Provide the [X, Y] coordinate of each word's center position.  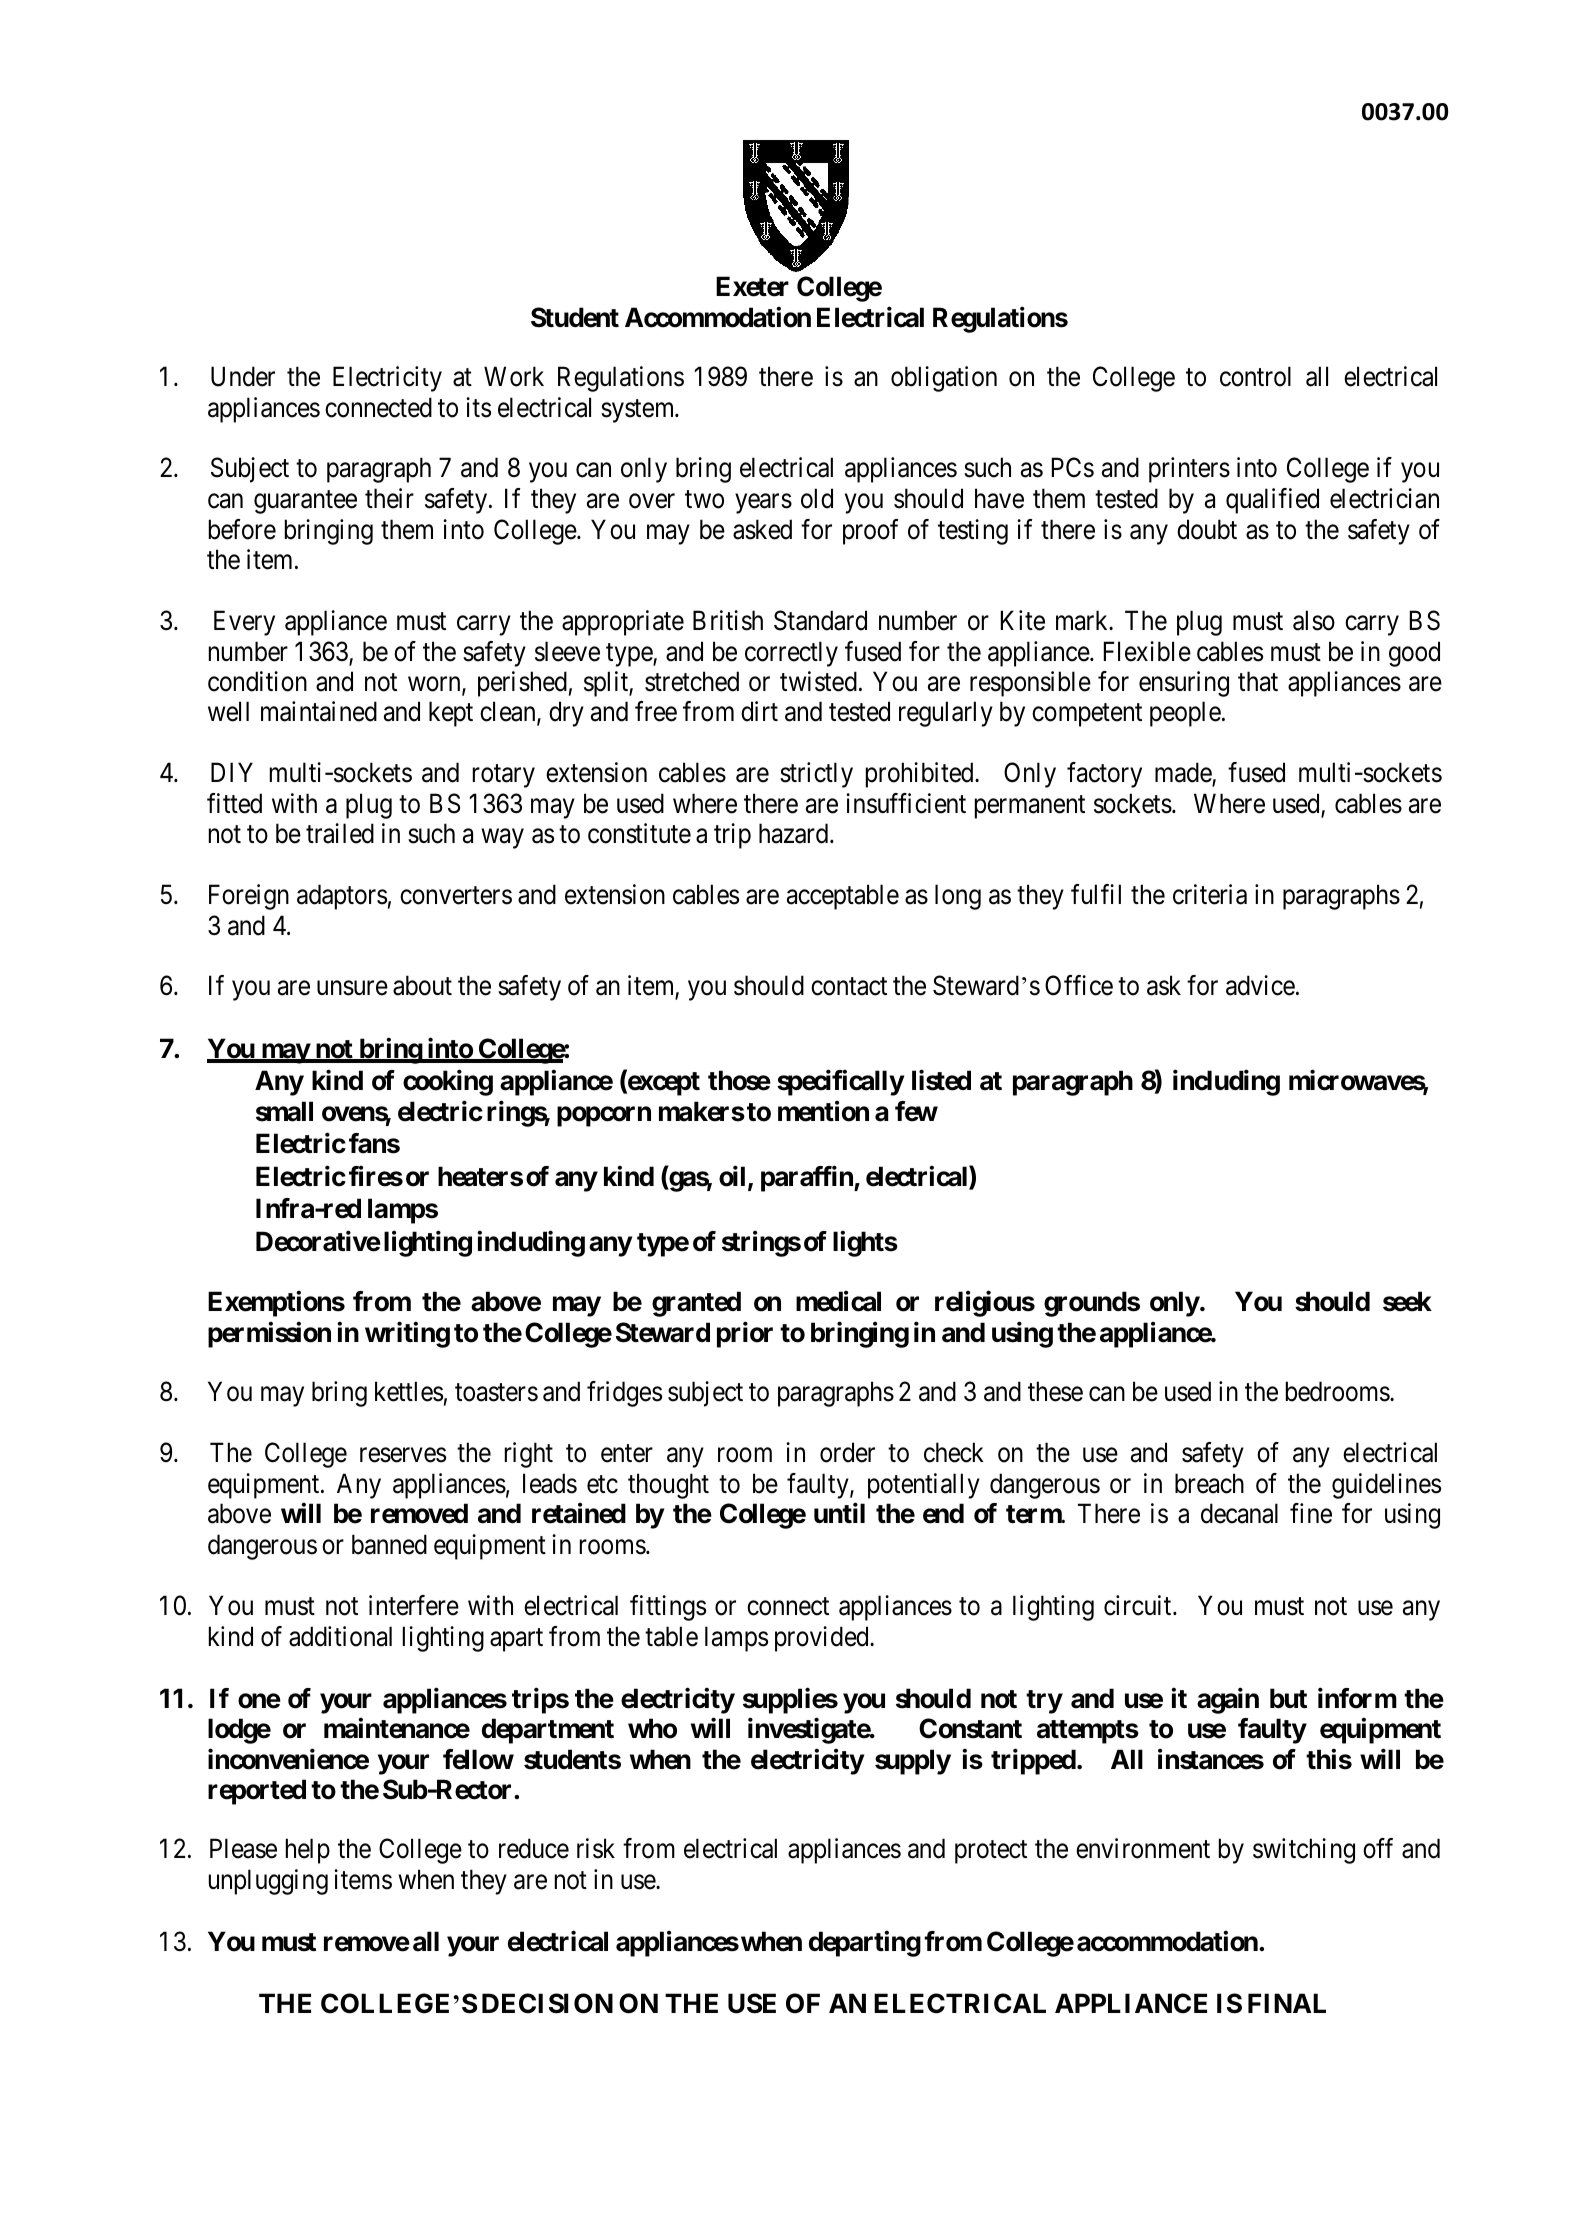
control [1255, 376]
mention [823, 1111]
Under [243, 376]
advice [1260, 985]
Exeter [752, 286]
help [308, 1851]
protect [991, 1852]
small [284, 1111]
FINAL [1287, 2003]
